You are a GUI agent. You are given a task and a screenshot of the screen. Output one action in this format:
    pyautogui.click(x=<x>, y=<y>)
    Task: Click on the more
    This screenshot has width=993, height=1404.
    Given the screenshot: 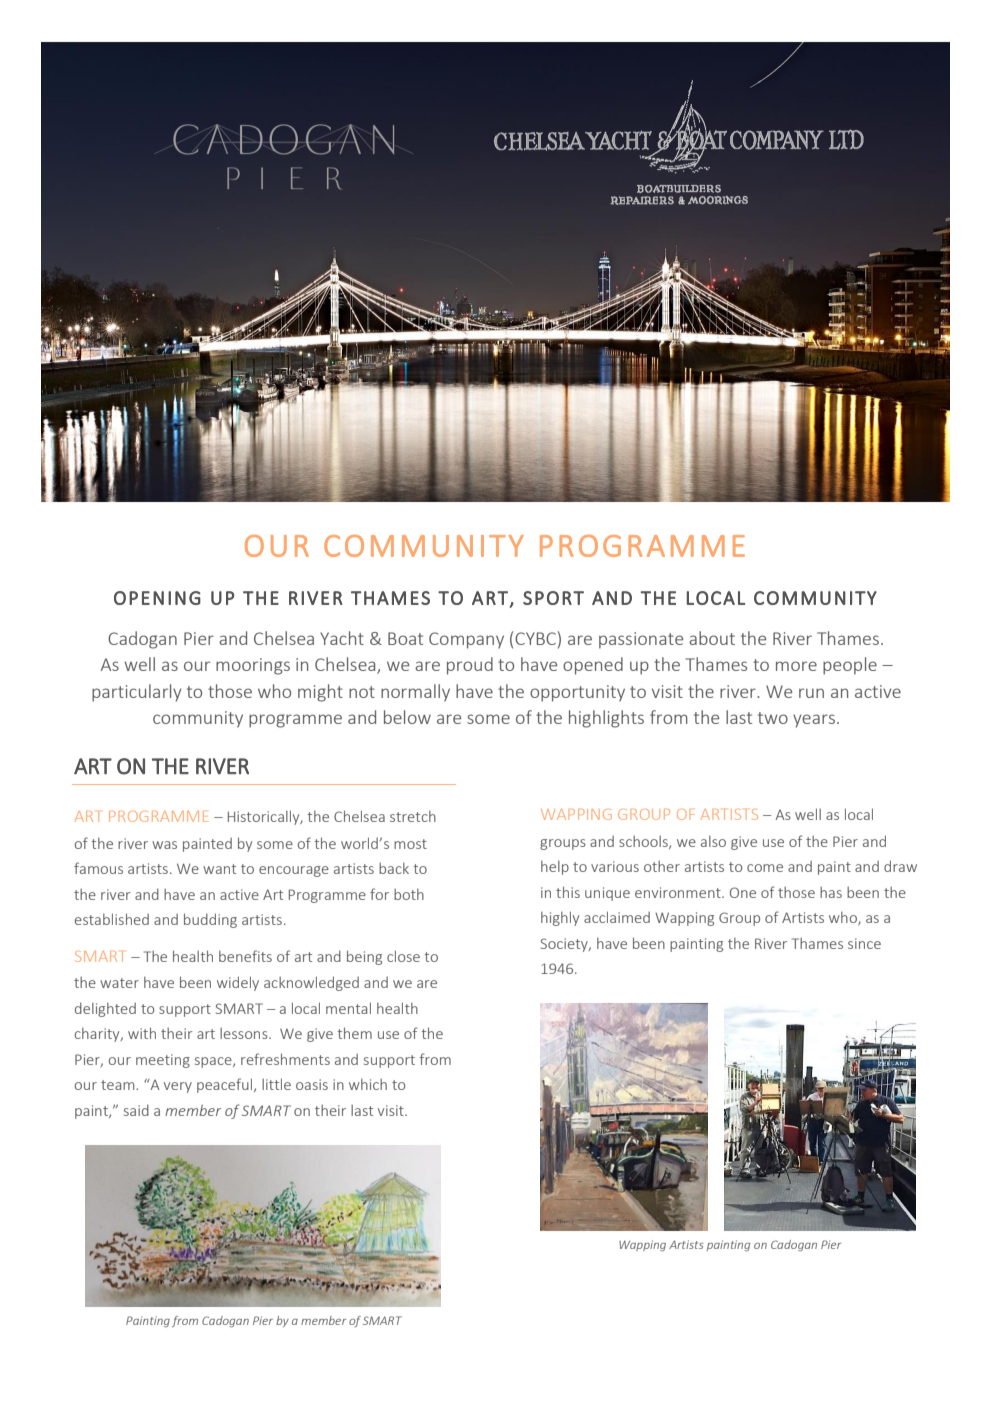 What is the action you would take?
    pyautogui.click(x=796, y=666)
